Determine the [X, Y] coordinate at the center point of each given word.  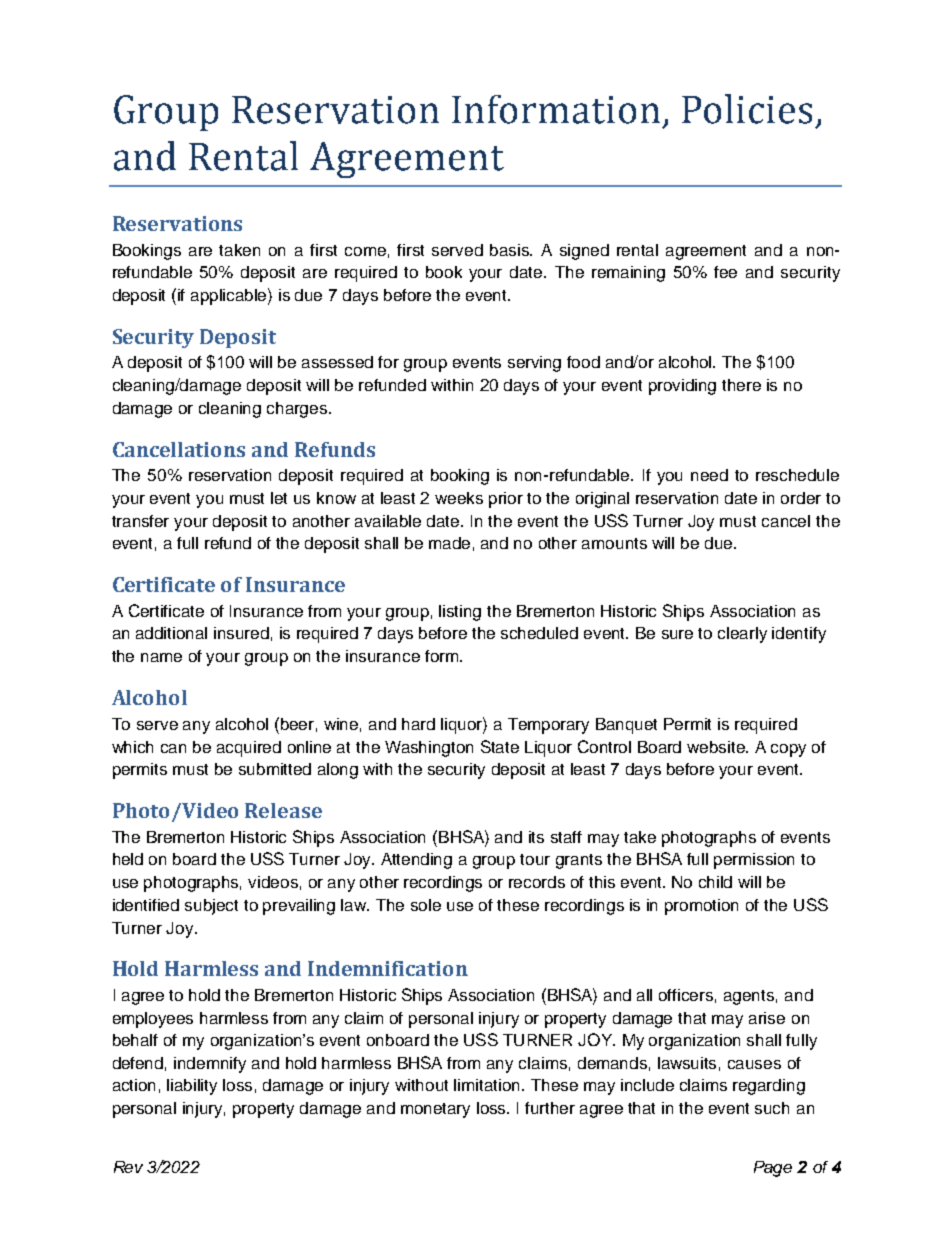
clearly [742, 635]
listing [460, 613]
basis [511, 250]
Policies [747, 109]
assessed [337, 362]
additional [171, 633]
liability [192, 1087]
